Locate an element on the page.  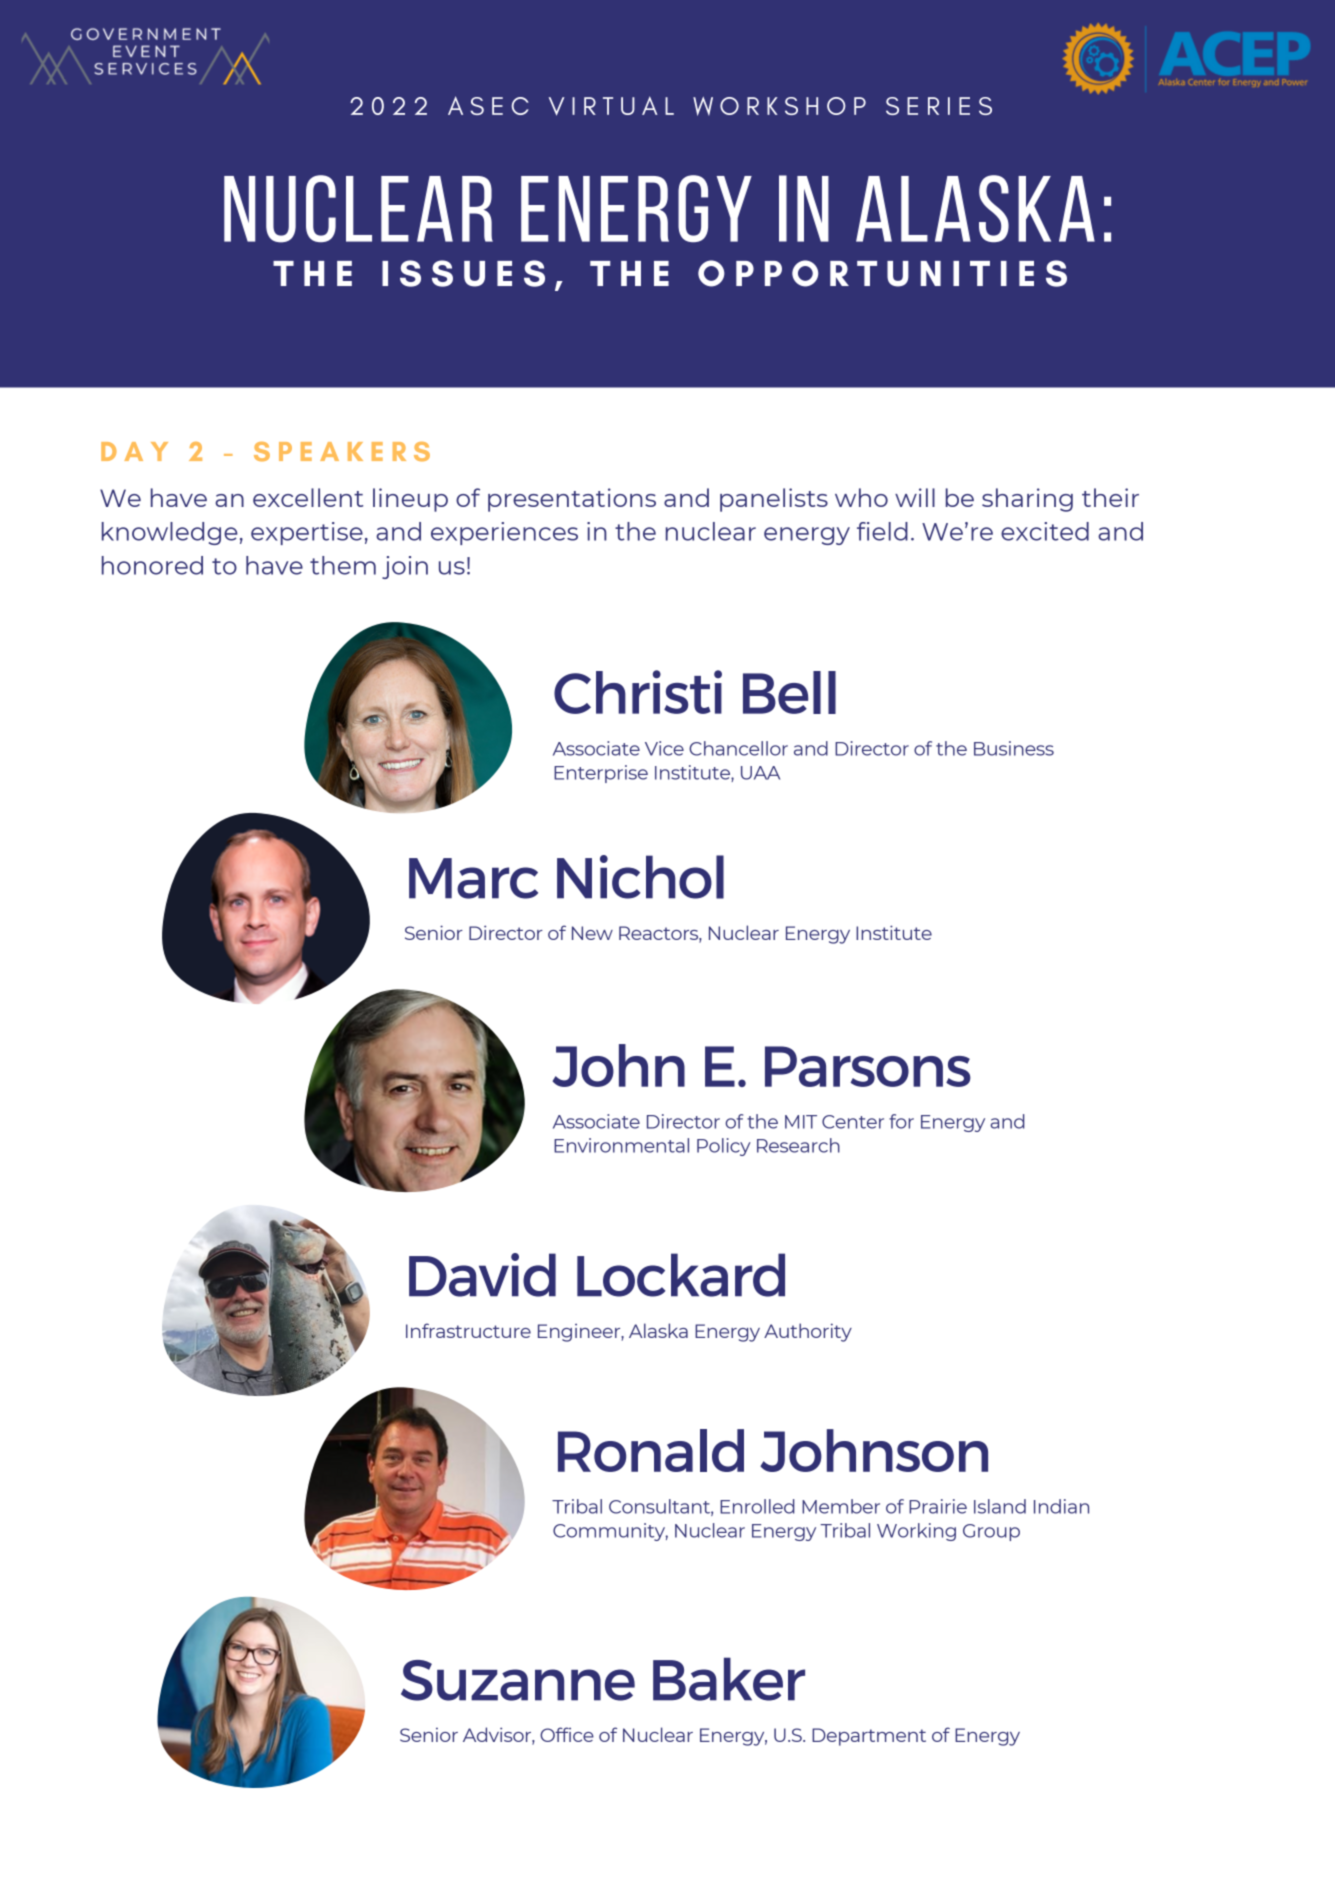
excited is located at coordinates (1045, 531).
